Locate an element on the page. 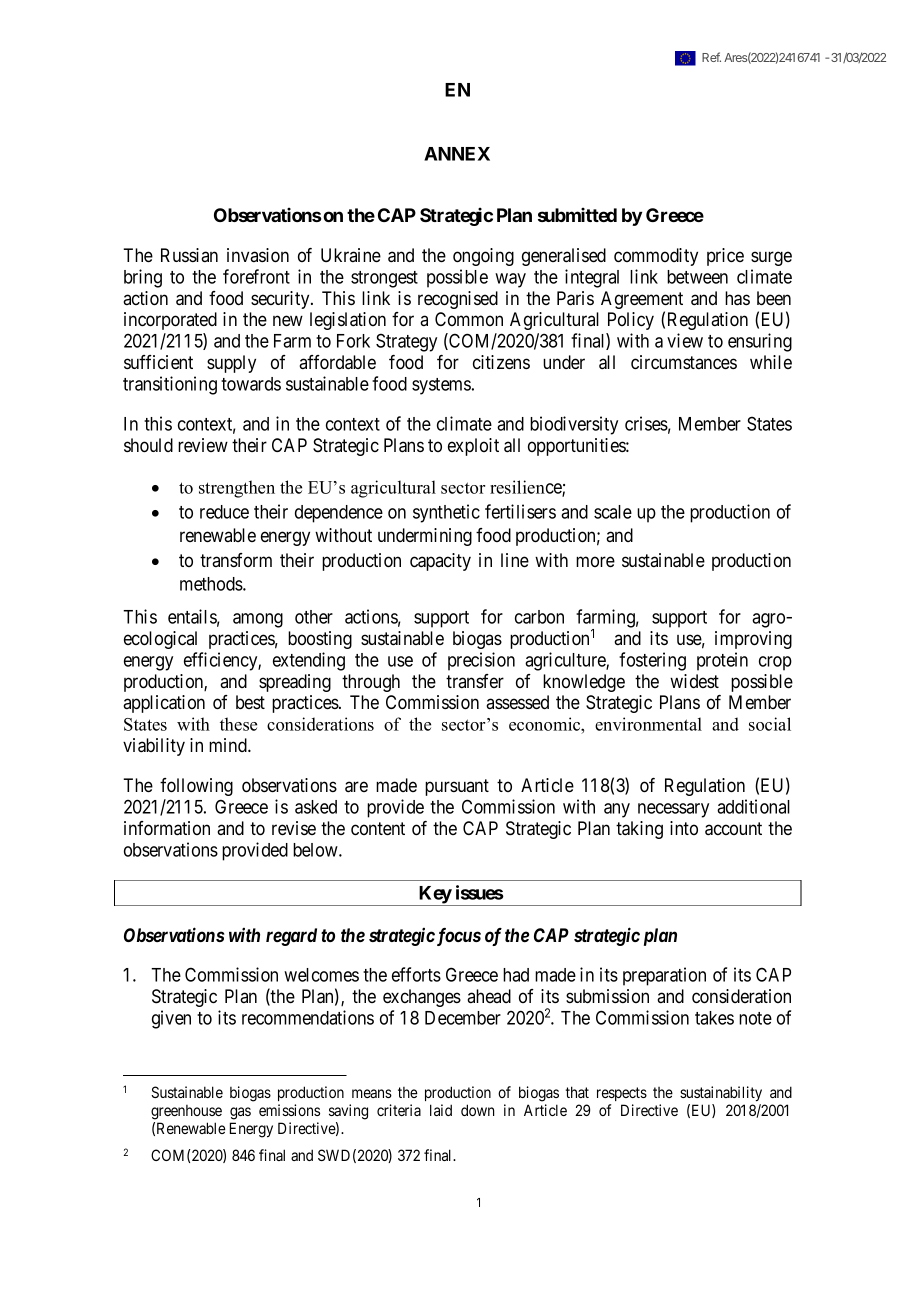  among is located at coordinates (258, 620).
